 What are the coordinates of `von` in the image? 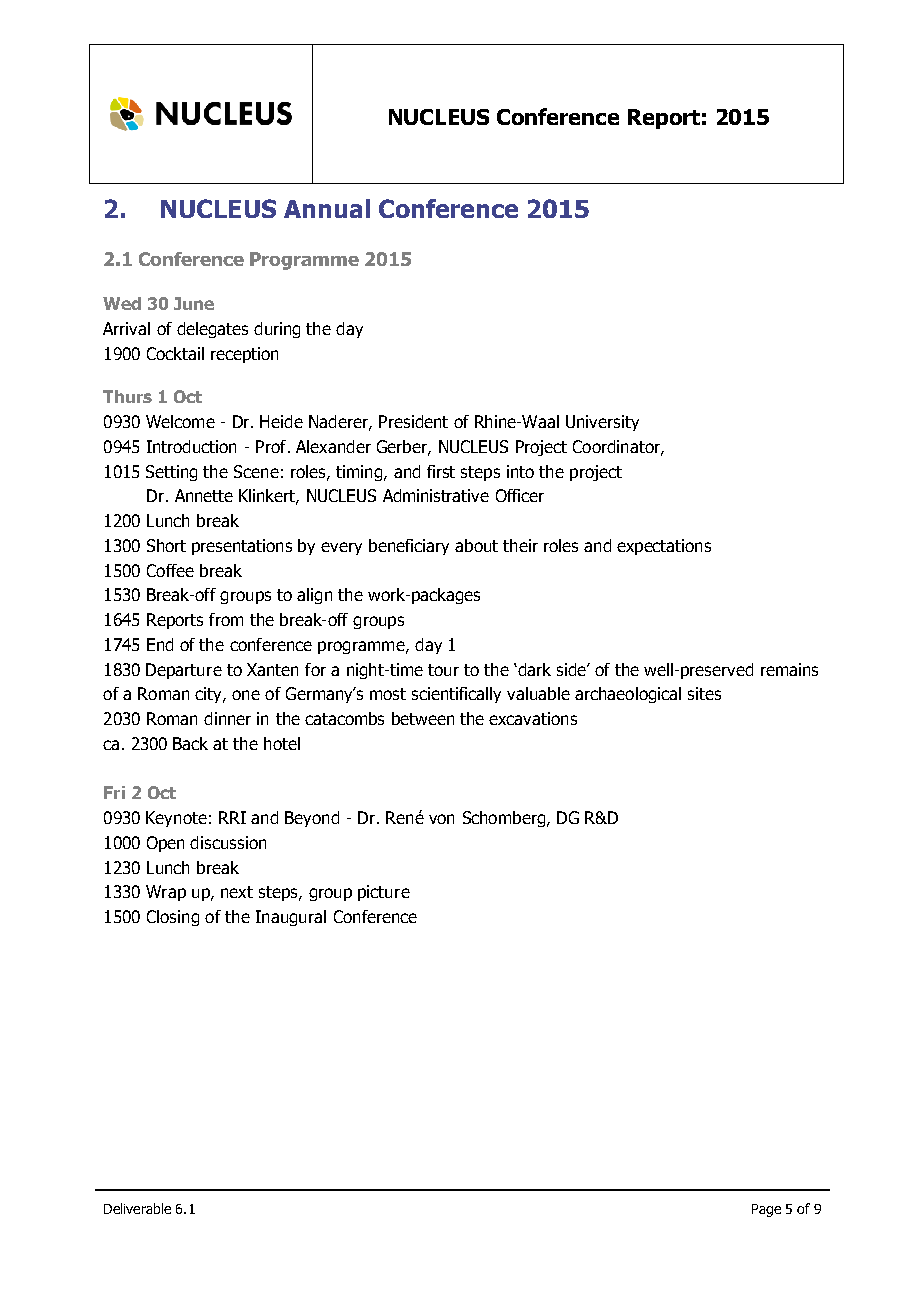 It's located at (441, 819).
